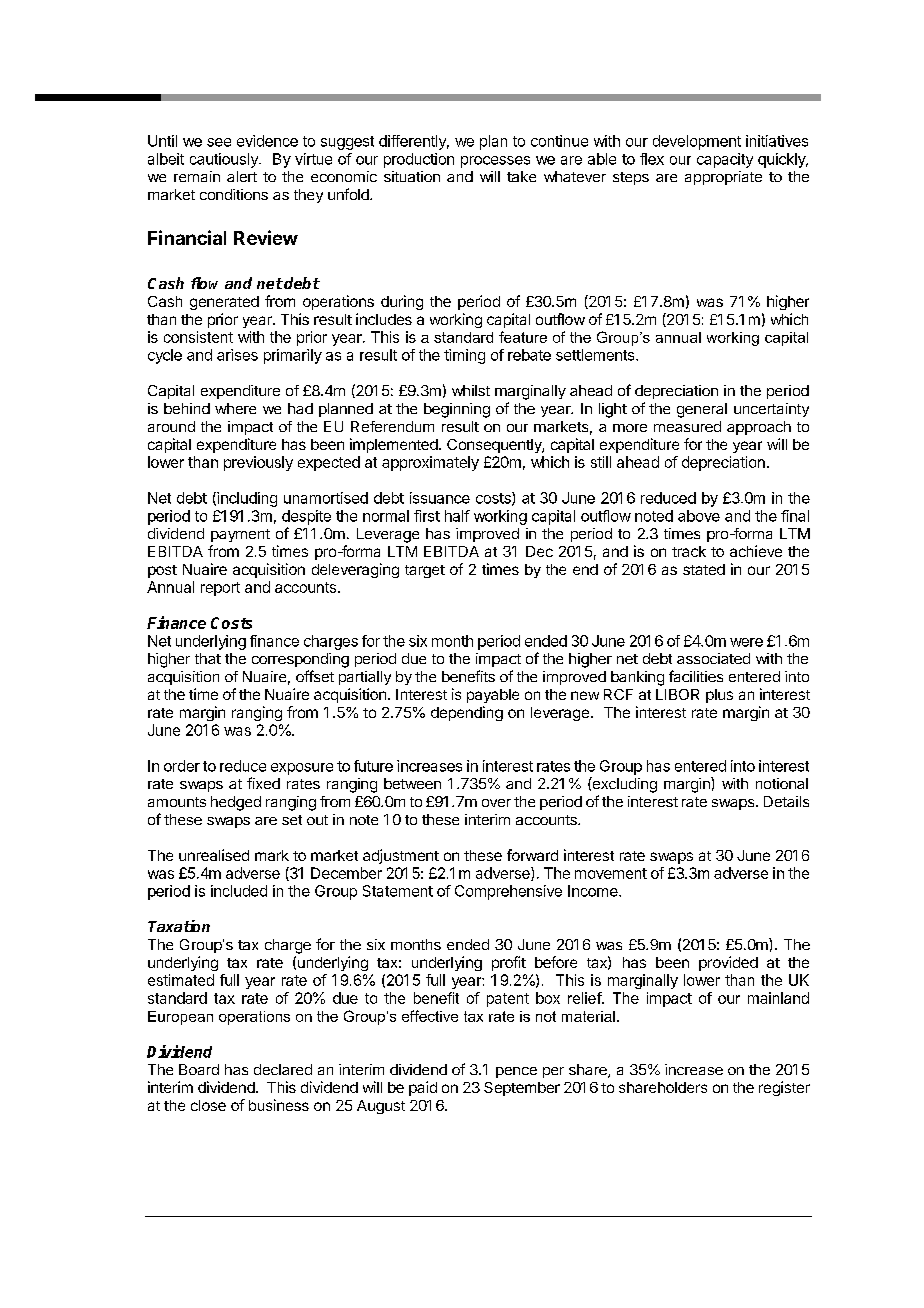  Describe the element at coordinates (784, 1088) in the image. I see `register` at that location.
